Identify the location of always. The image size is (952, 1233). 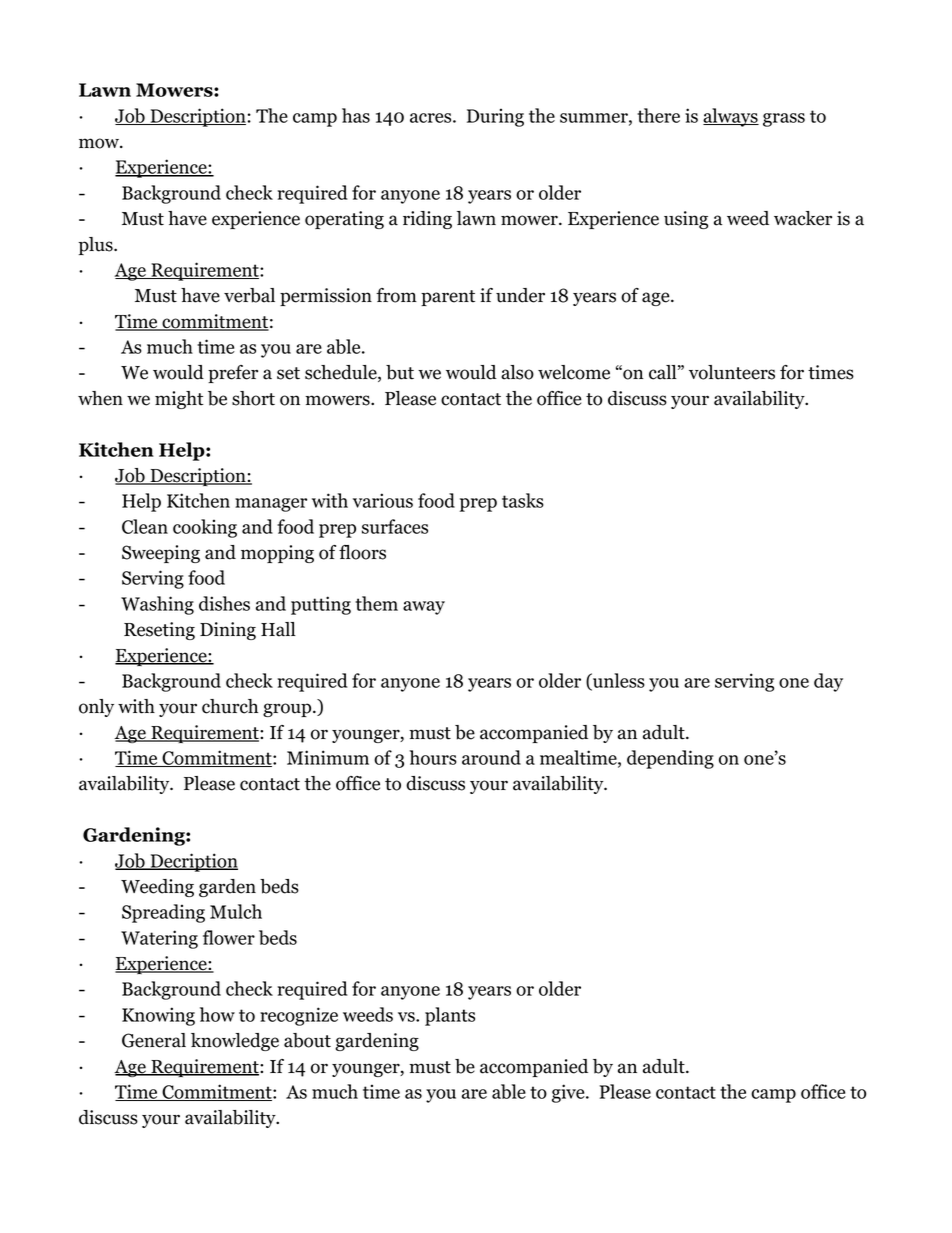
(731, 117).
